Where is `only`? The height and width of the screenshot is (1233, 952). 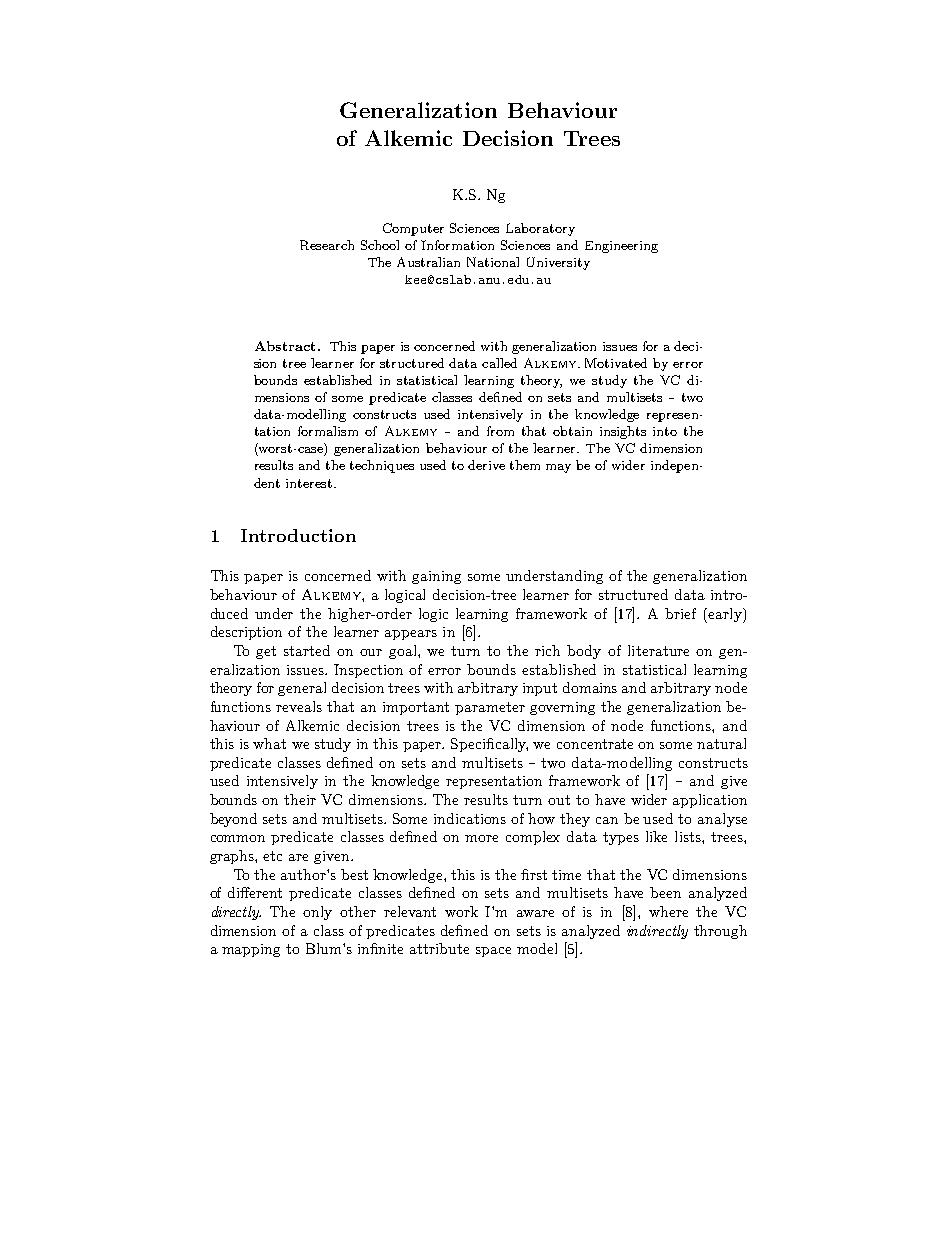 only is located at coordinates (317, 913).
